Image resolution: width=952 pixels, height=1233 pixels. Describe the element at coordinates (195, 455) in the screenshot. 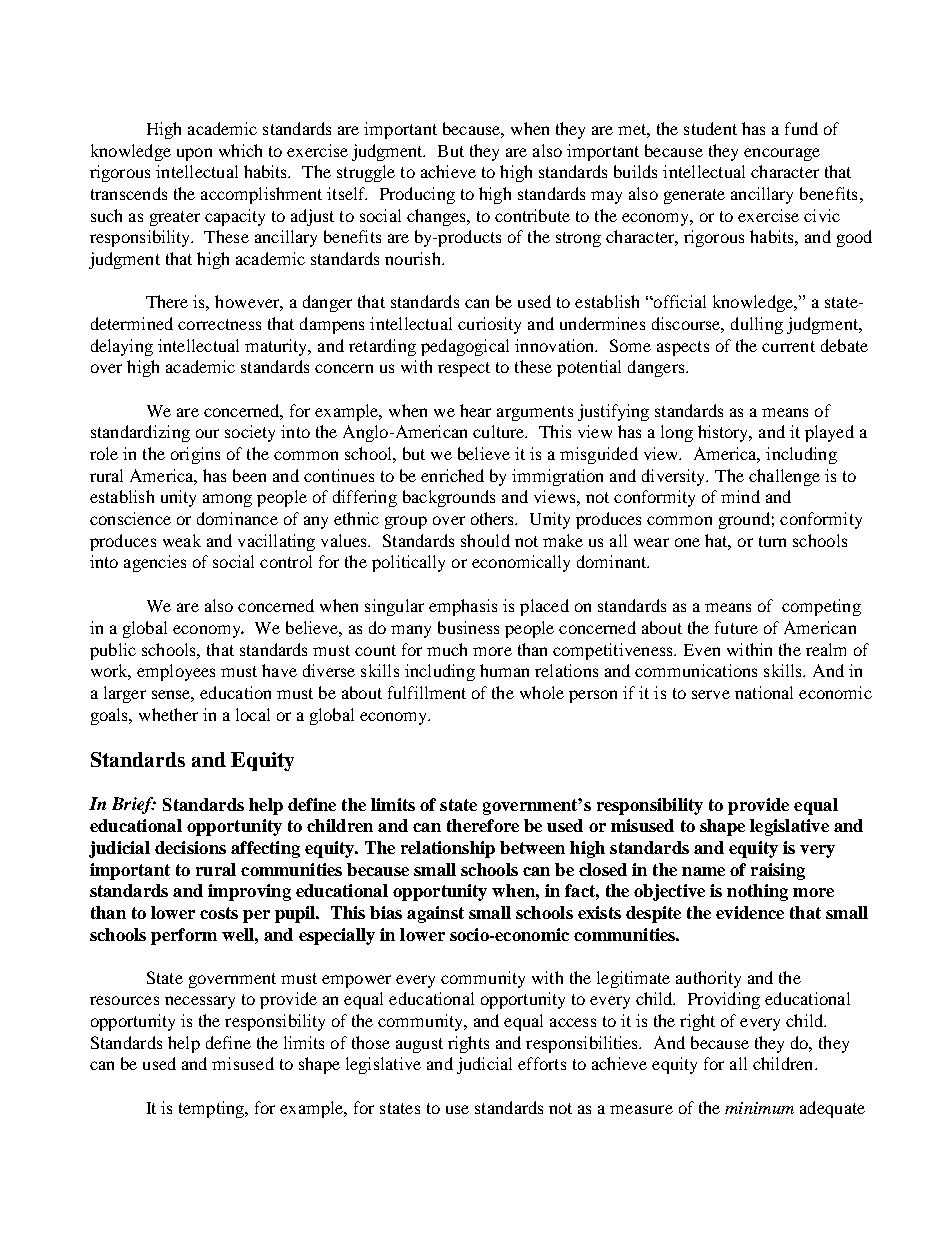

I see `origins` at that location.
